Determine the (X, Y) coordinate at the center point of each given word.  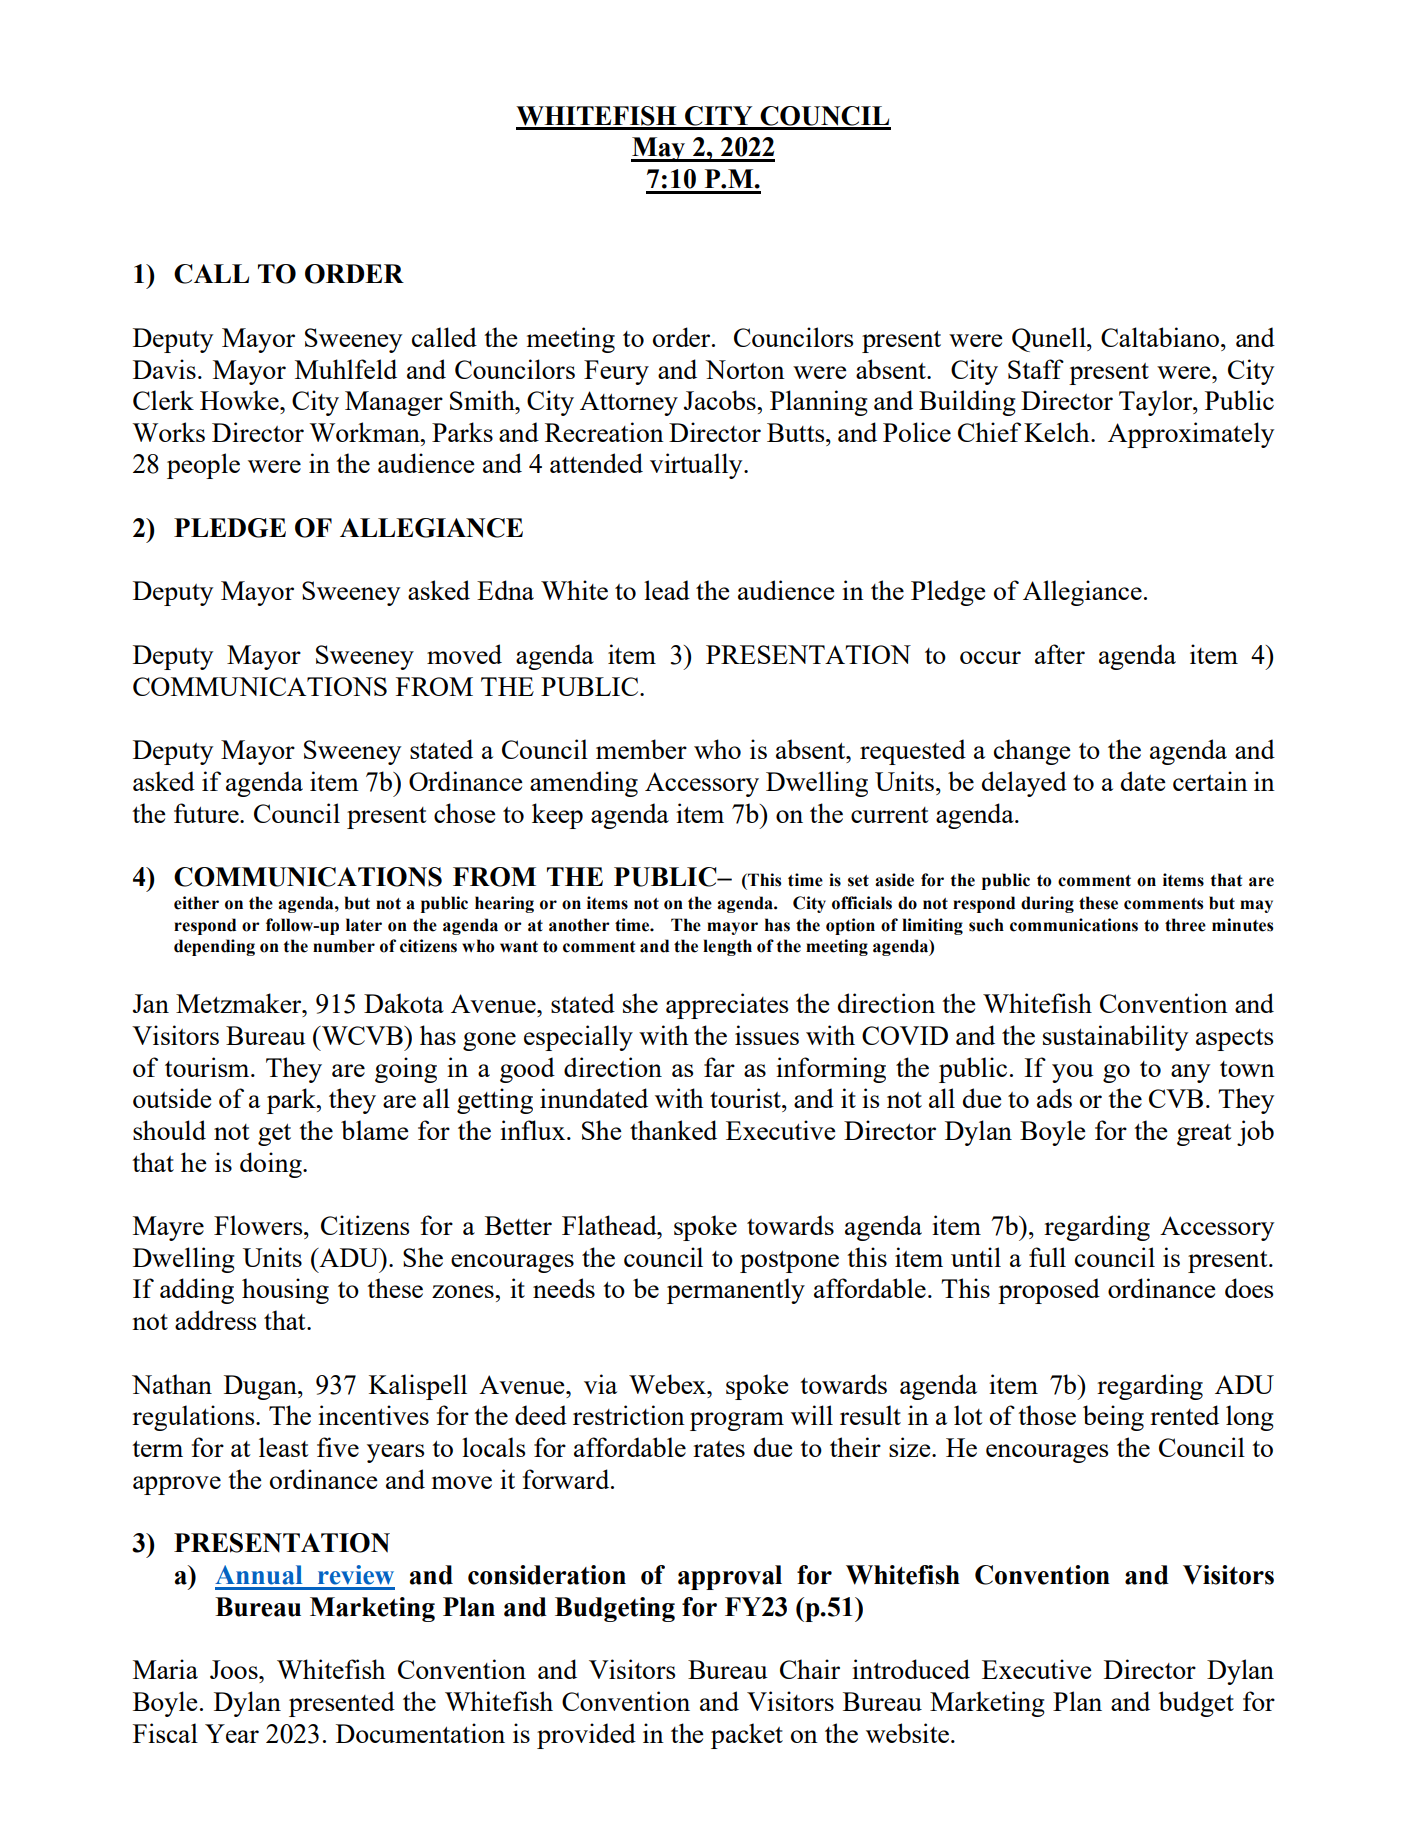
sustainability (1115, 1038)
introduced (911, 1669)
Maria (165, 1669)
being (1113, 1418)
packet (747, 1736)
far (719, 1067)
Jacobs (721, 400)
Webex (668, 1384)
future (207, 813)
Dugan (261, 1387)
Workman (365, 432)
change (1032, 752)
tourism (208, 1067)
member (641, 749)
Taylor (1157, 403)
